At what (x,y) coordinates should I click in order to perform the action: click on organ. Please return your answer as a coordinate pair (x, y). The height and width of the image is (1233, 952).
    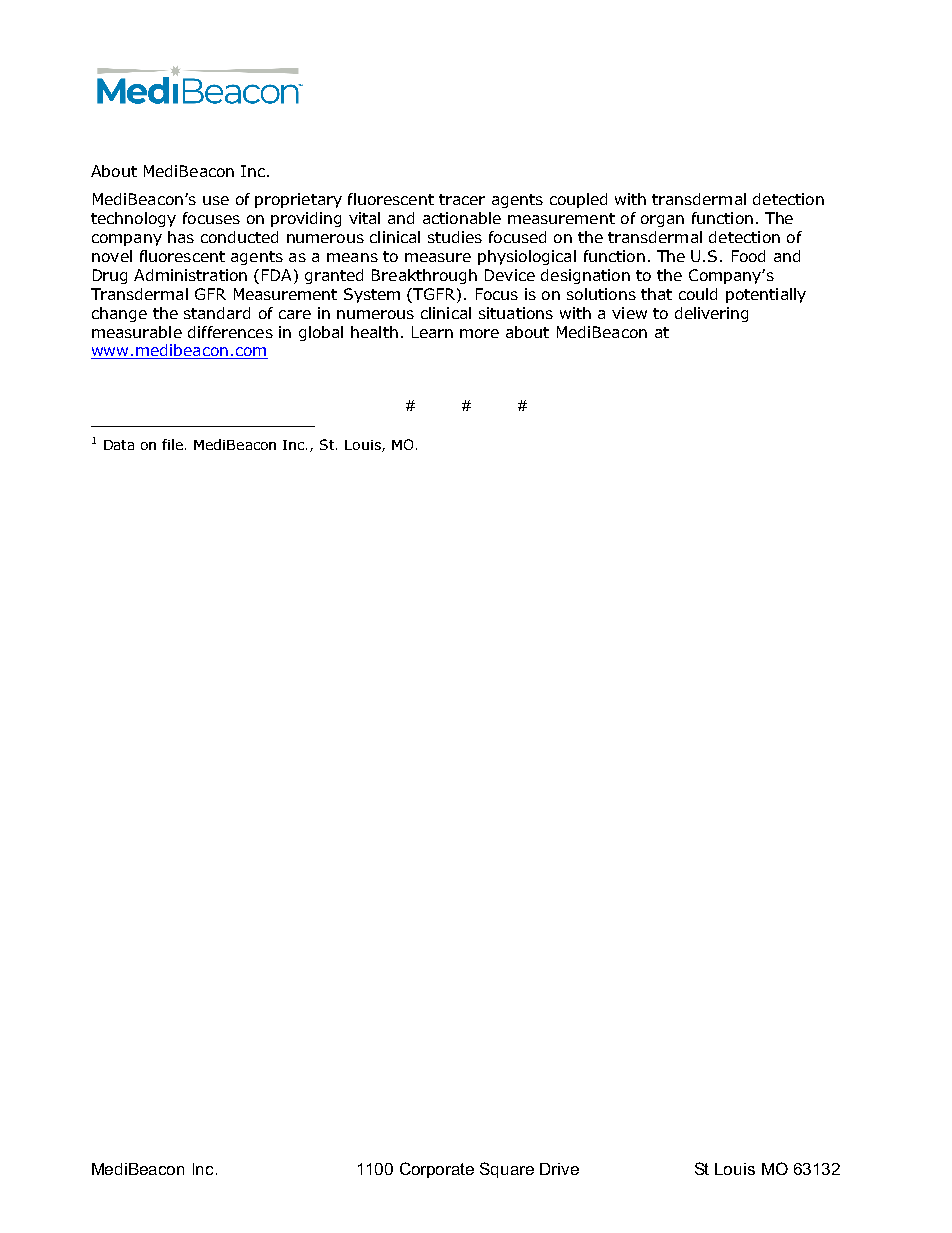
    Looking at the image, I should click on (662, 221).
